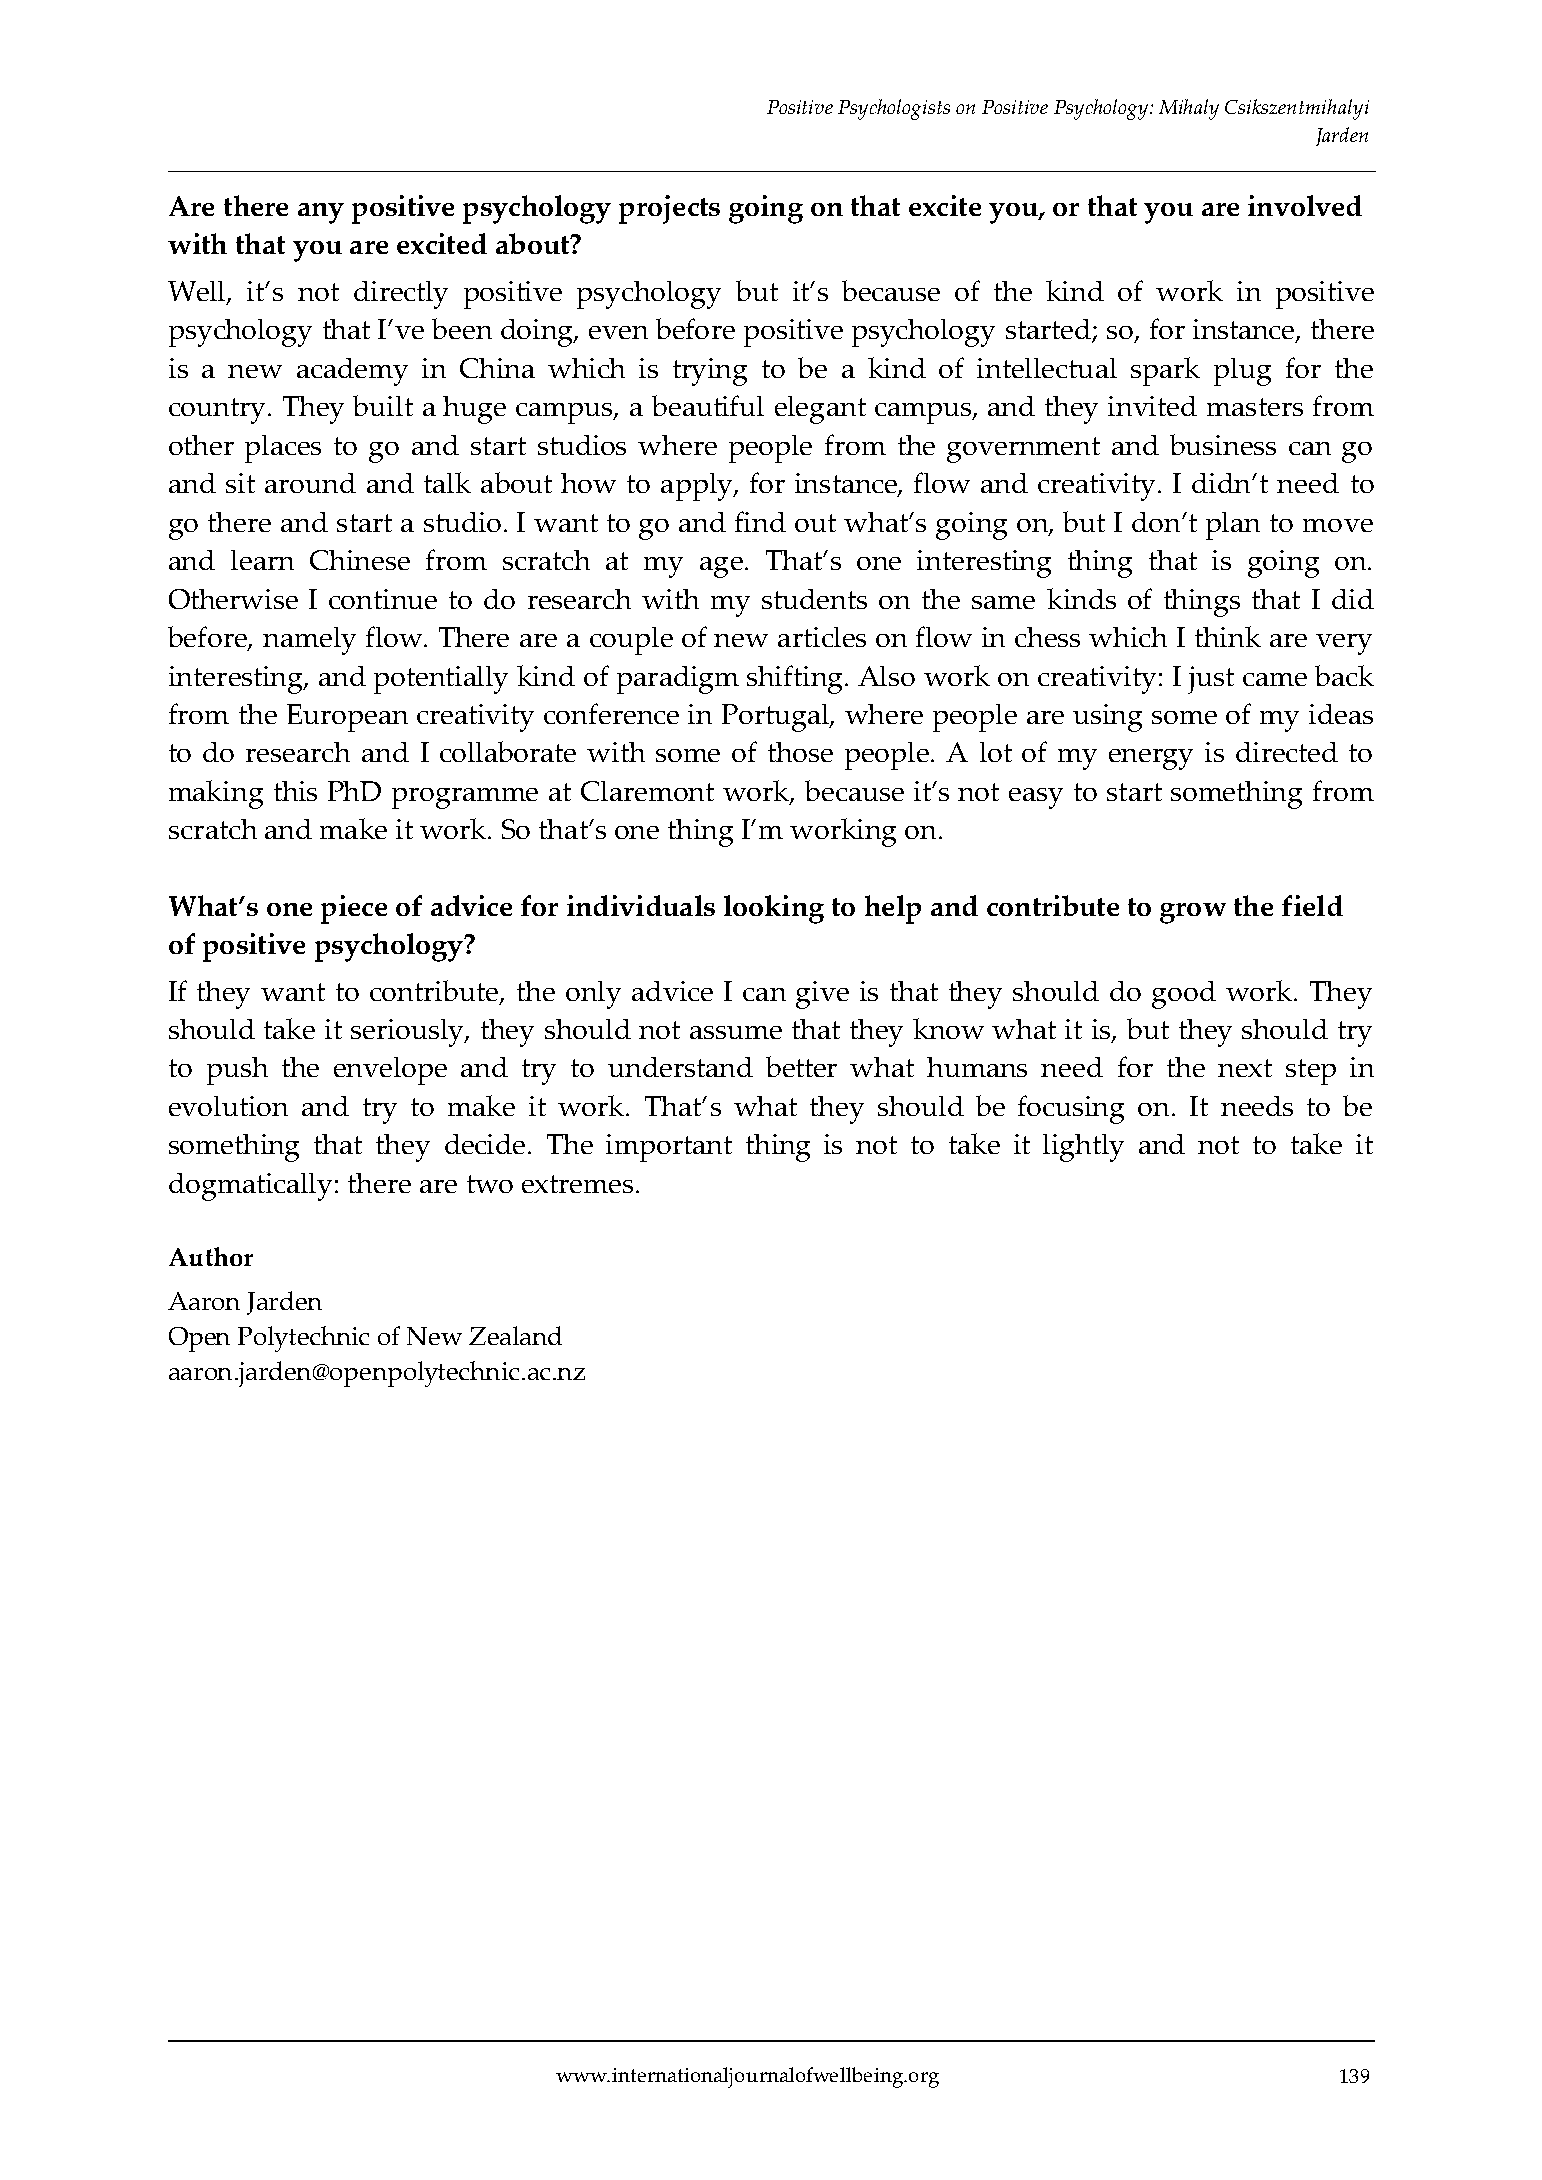 The height and width of the screenshot is (2180, 1542). I want to click on Author, so click(211, 1256).
